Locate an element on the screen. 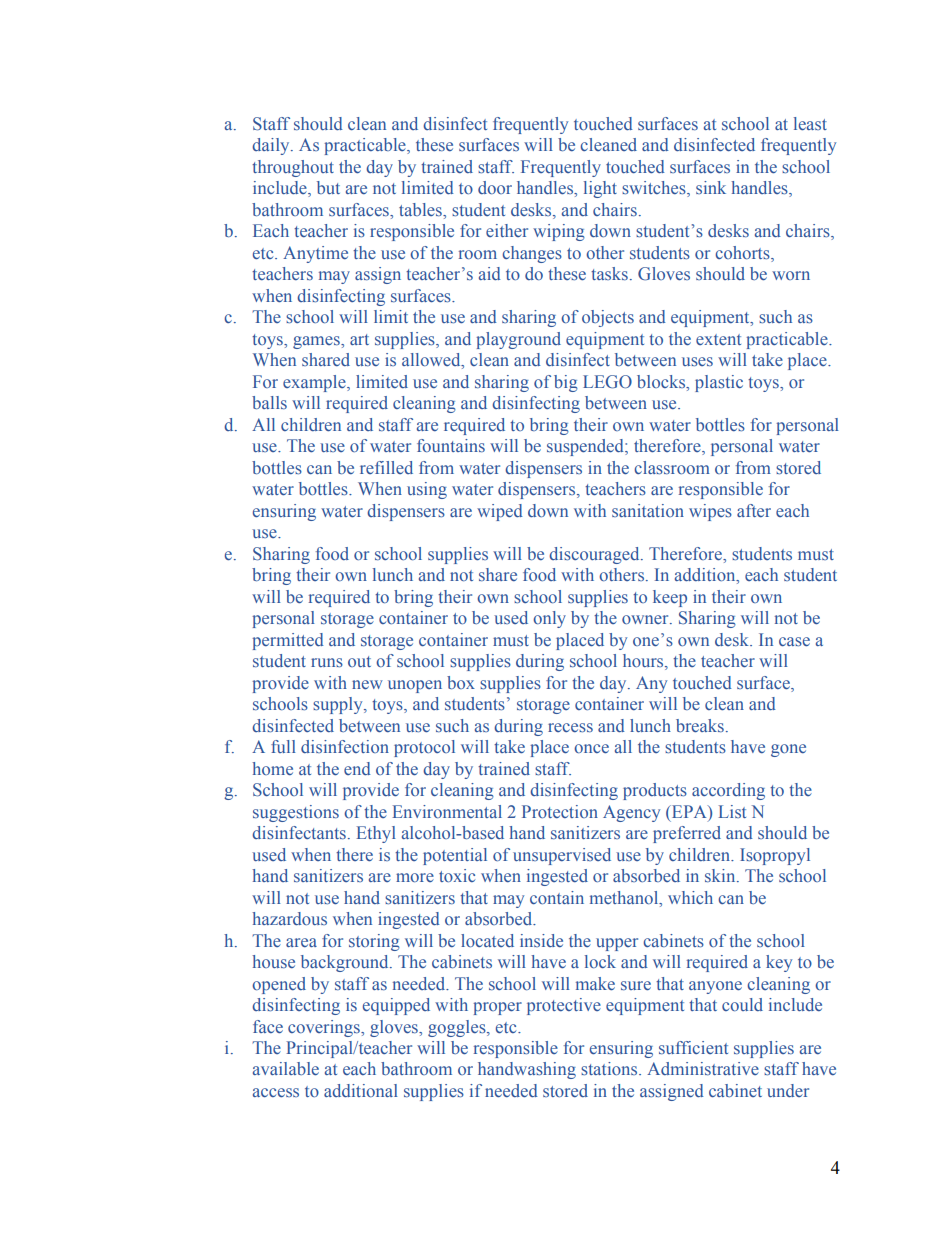 The height and width of the screenshot is (1233, 952). only is located at coordinates (549, 619).
